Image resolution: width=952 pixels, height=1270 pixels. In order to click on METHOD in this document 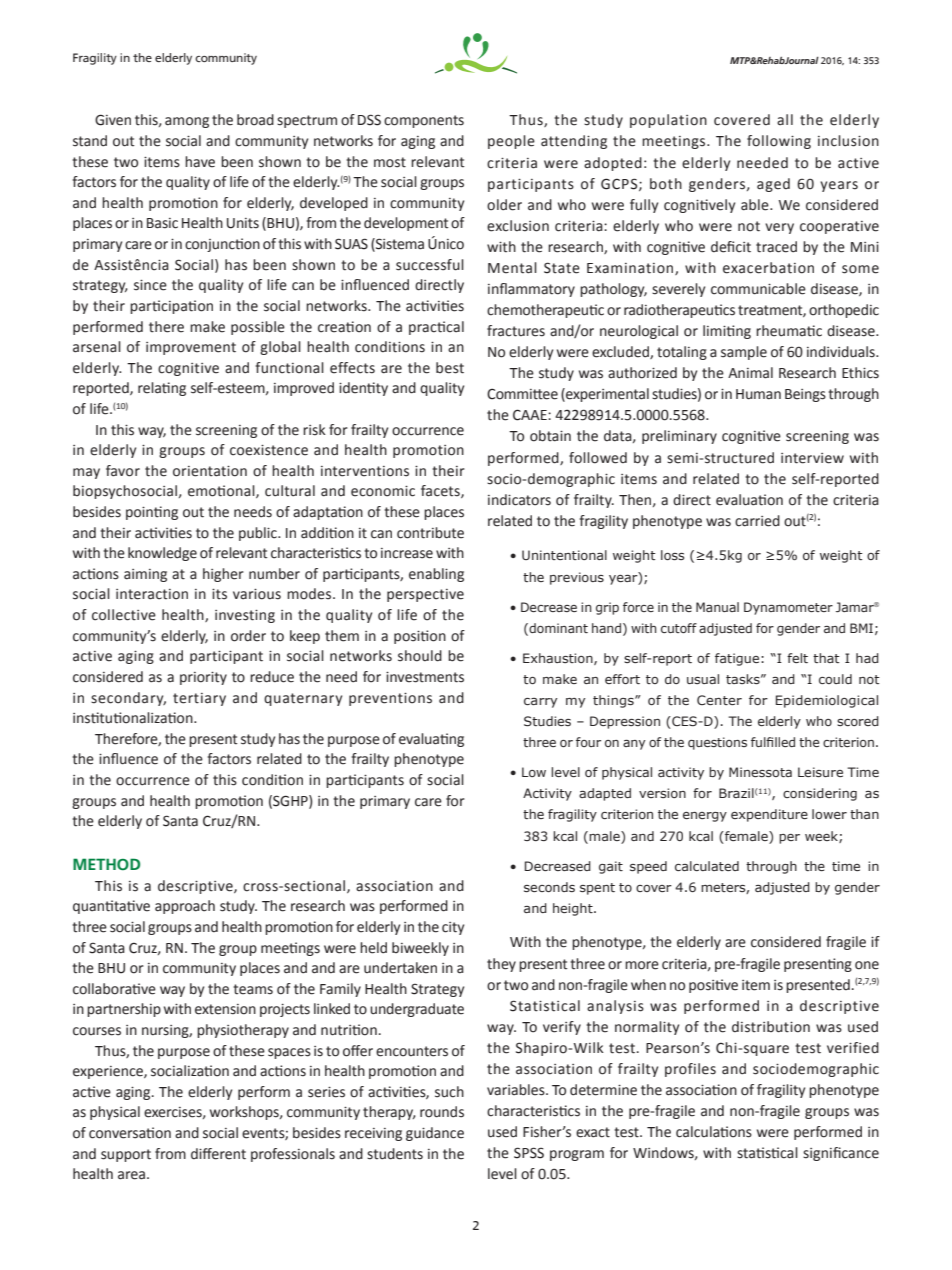, I will do `click(106, 864)`.
